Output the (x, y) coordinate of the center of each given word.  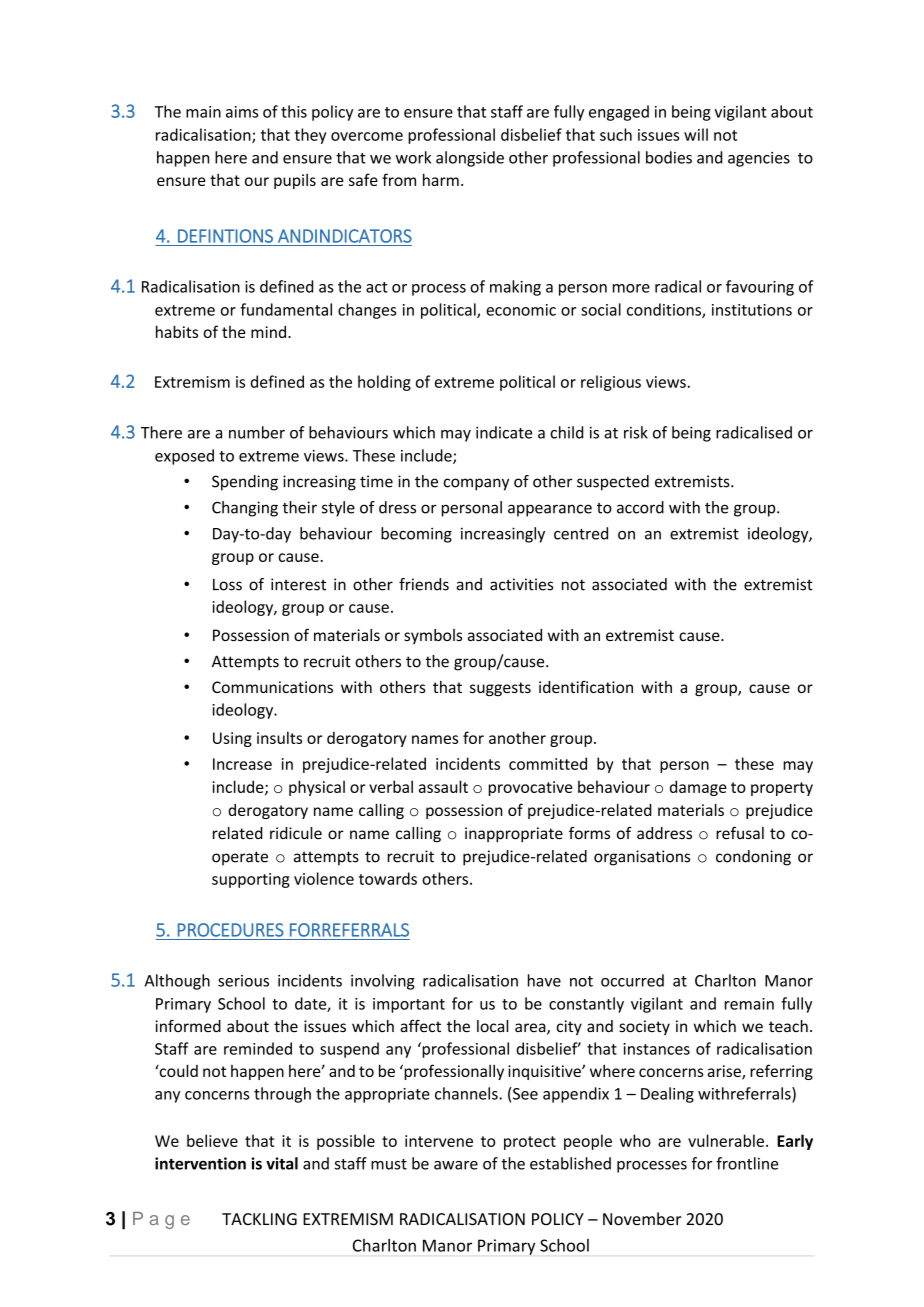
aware (456, 1165)
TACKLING (259, 1219)
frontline (747, 1163)
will (696, 134)
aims (242, 112)
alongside (470, 159)
